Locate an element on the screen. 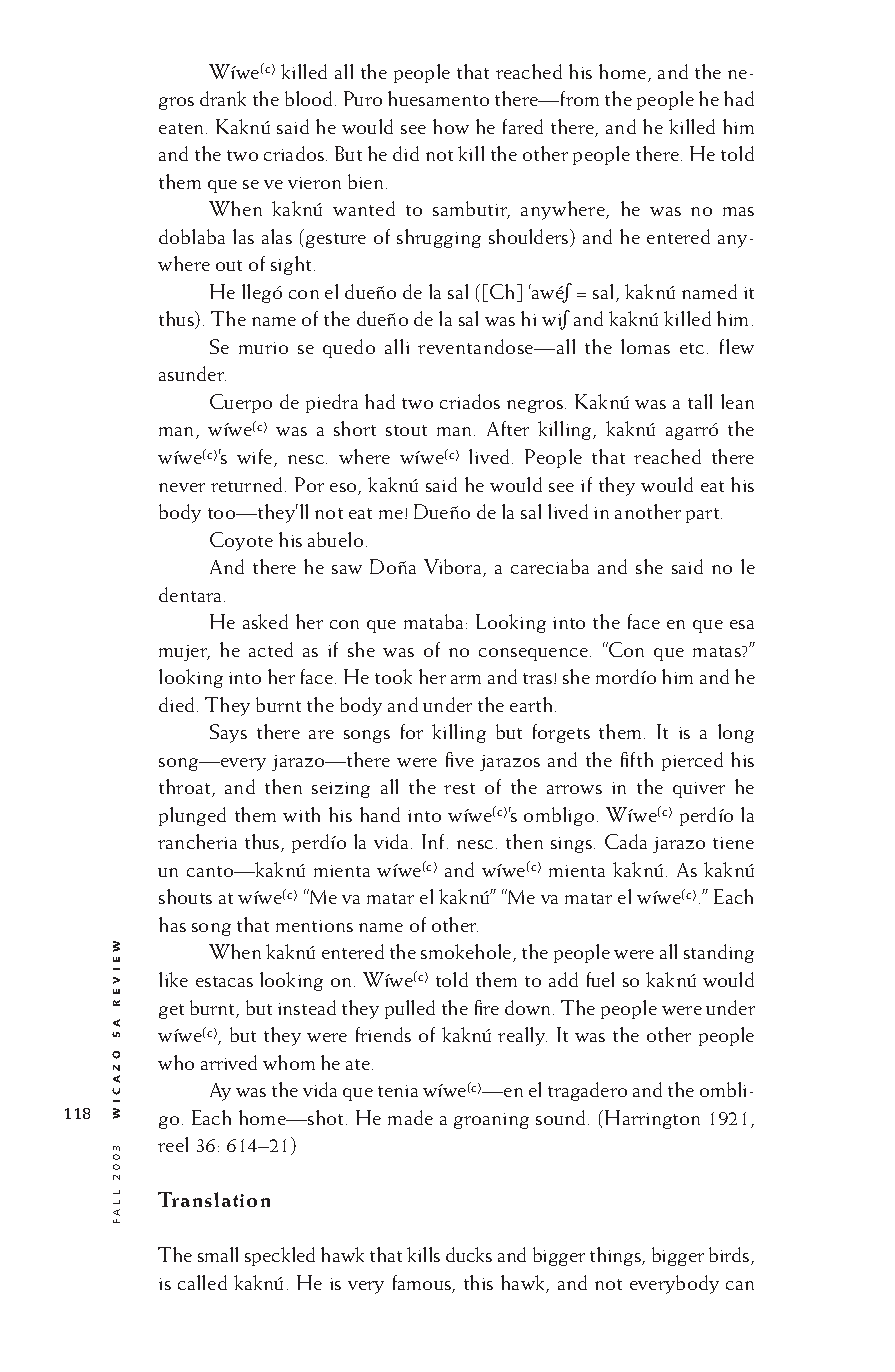  ducks is located at coordinates (469, 1254).
